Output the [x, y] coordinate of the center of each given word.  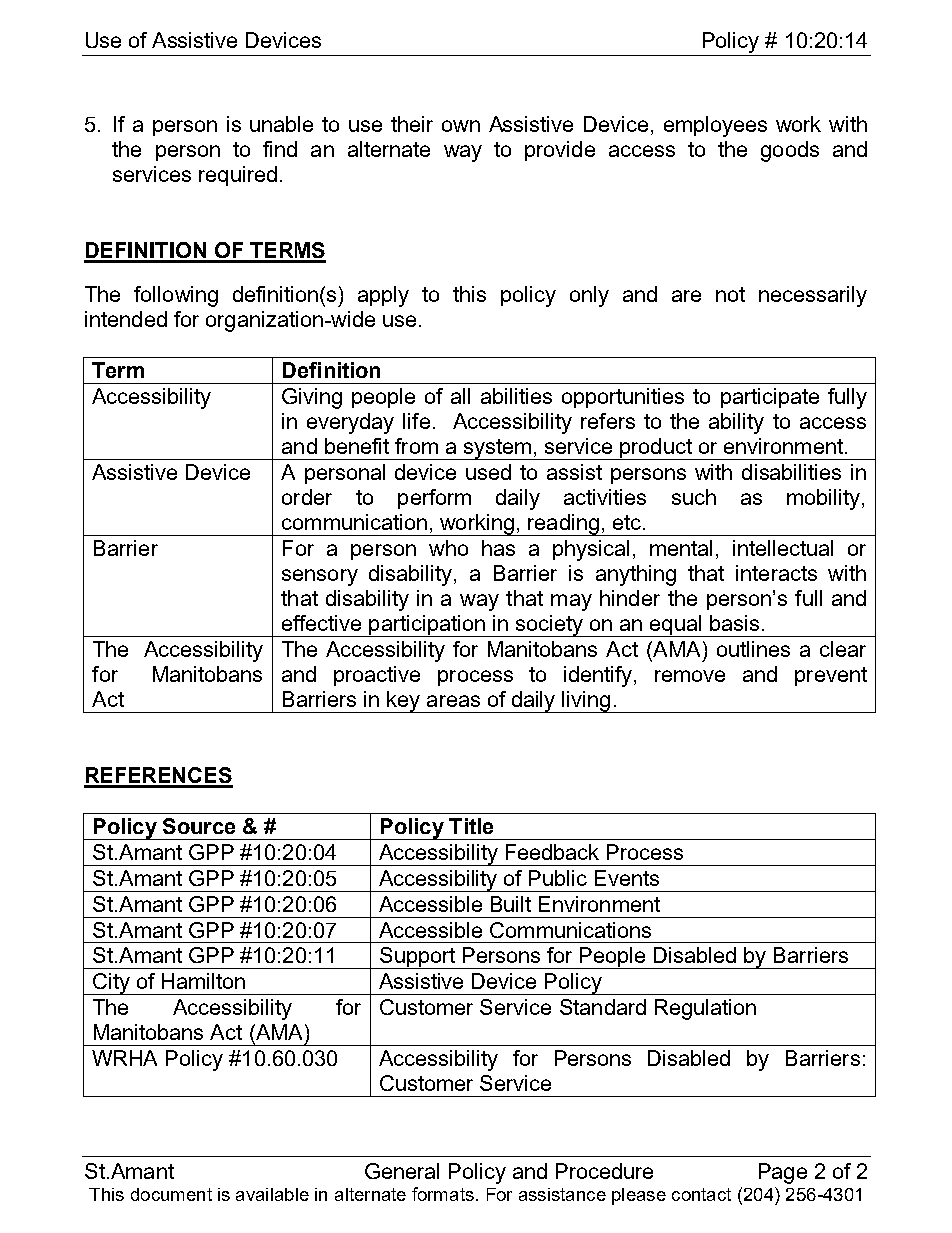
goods [790, 151]
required [238, 176]
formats [443, 1194]
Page [783, 1173]
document [171, 1194]
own [461, 126]
